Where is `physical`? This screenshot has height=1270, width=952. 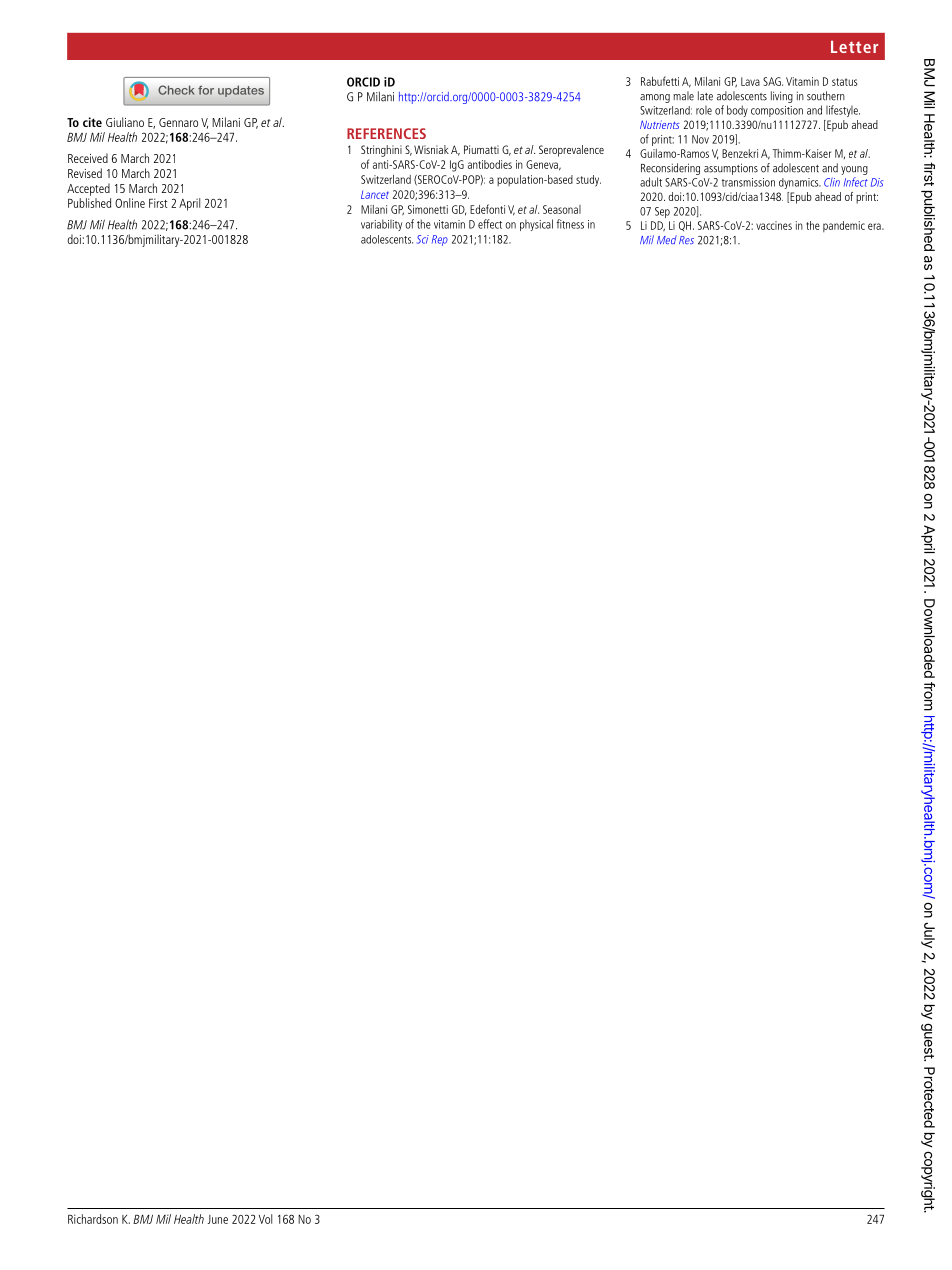
physical is located at coordinates (536, 225).
